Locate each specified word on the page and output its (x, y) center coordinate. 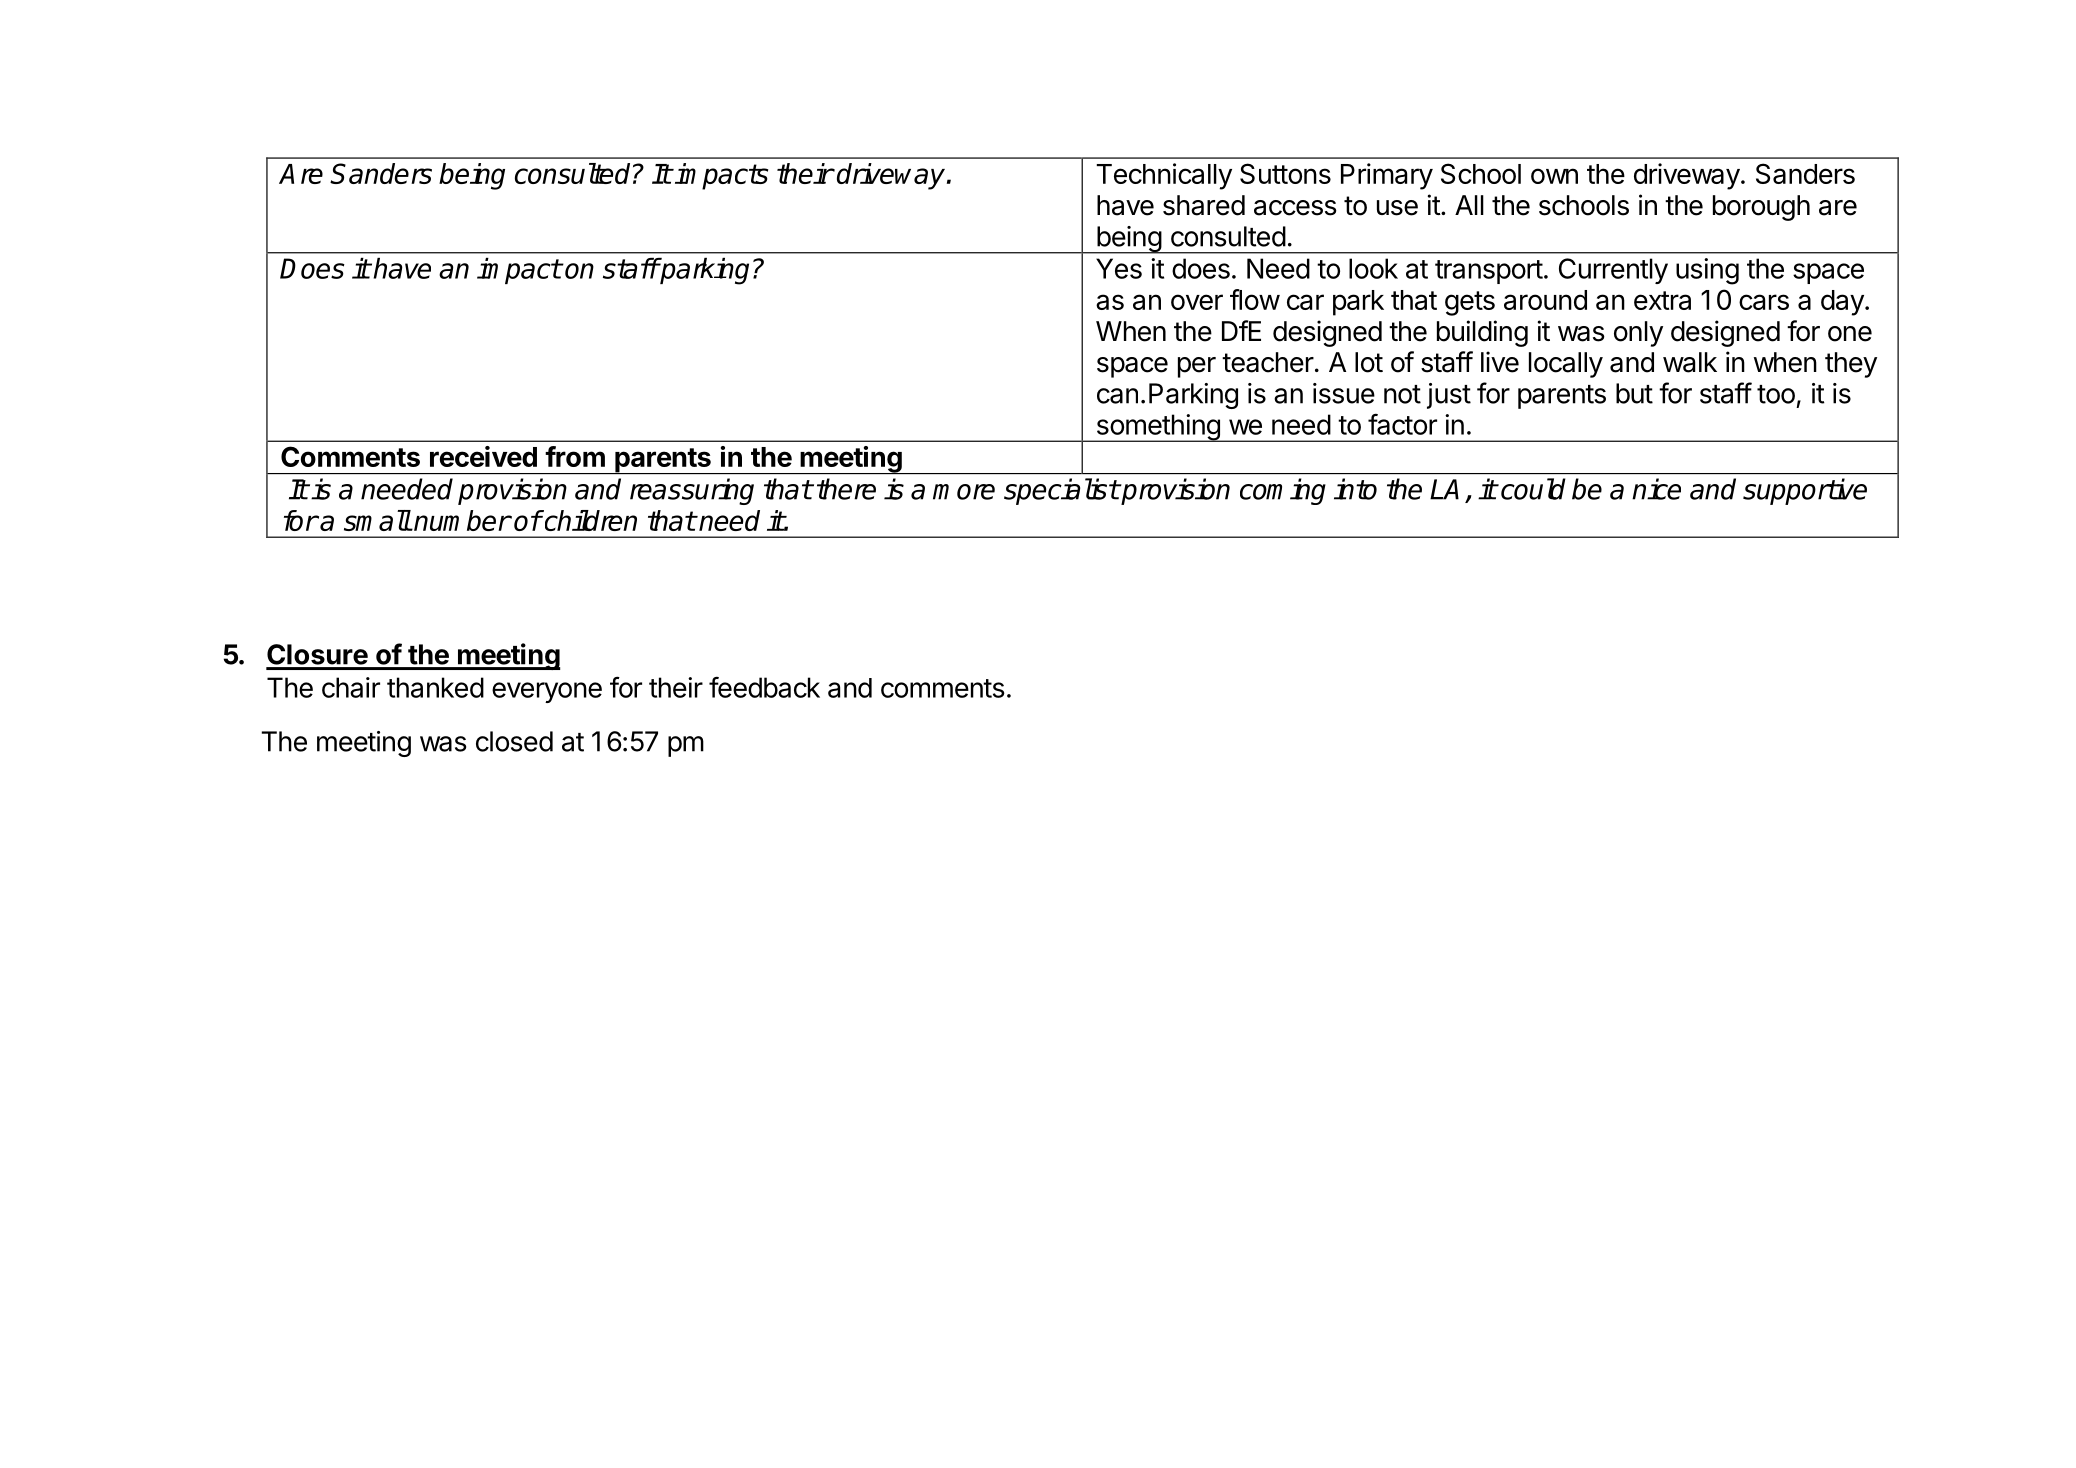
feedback (764, 687)
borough (1761, 208)
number (461, 520)
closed (514, 741)
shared (1204, 205)
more (964, 492)
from (575, 456)
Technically (1164, 176)
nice (1656, 489)
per (1197, 367)
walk (1690, 362)
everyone (547, 692)
